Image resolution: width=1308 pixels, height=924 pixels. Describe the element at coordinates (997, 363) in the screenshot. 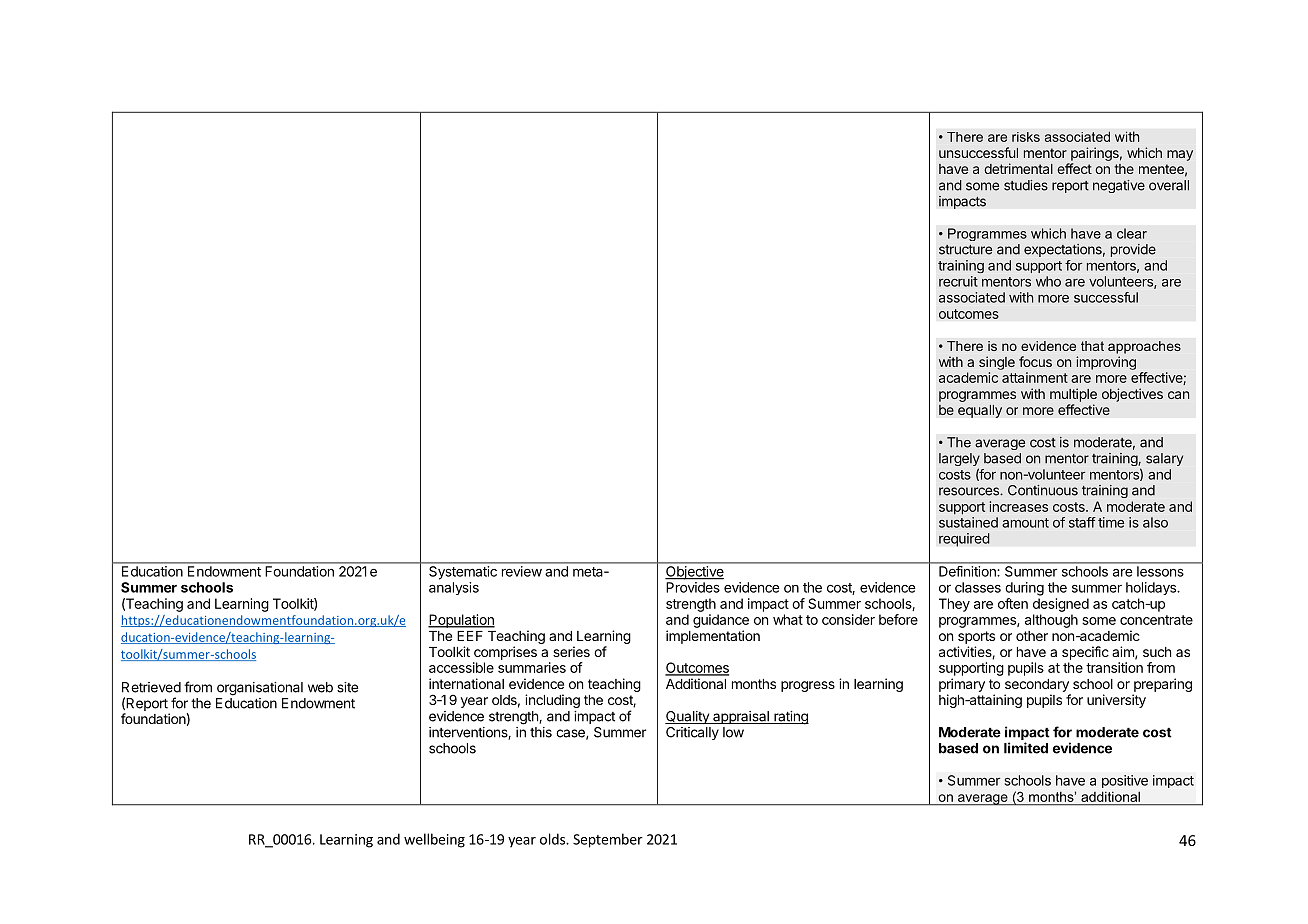

I see `single` at that location.
